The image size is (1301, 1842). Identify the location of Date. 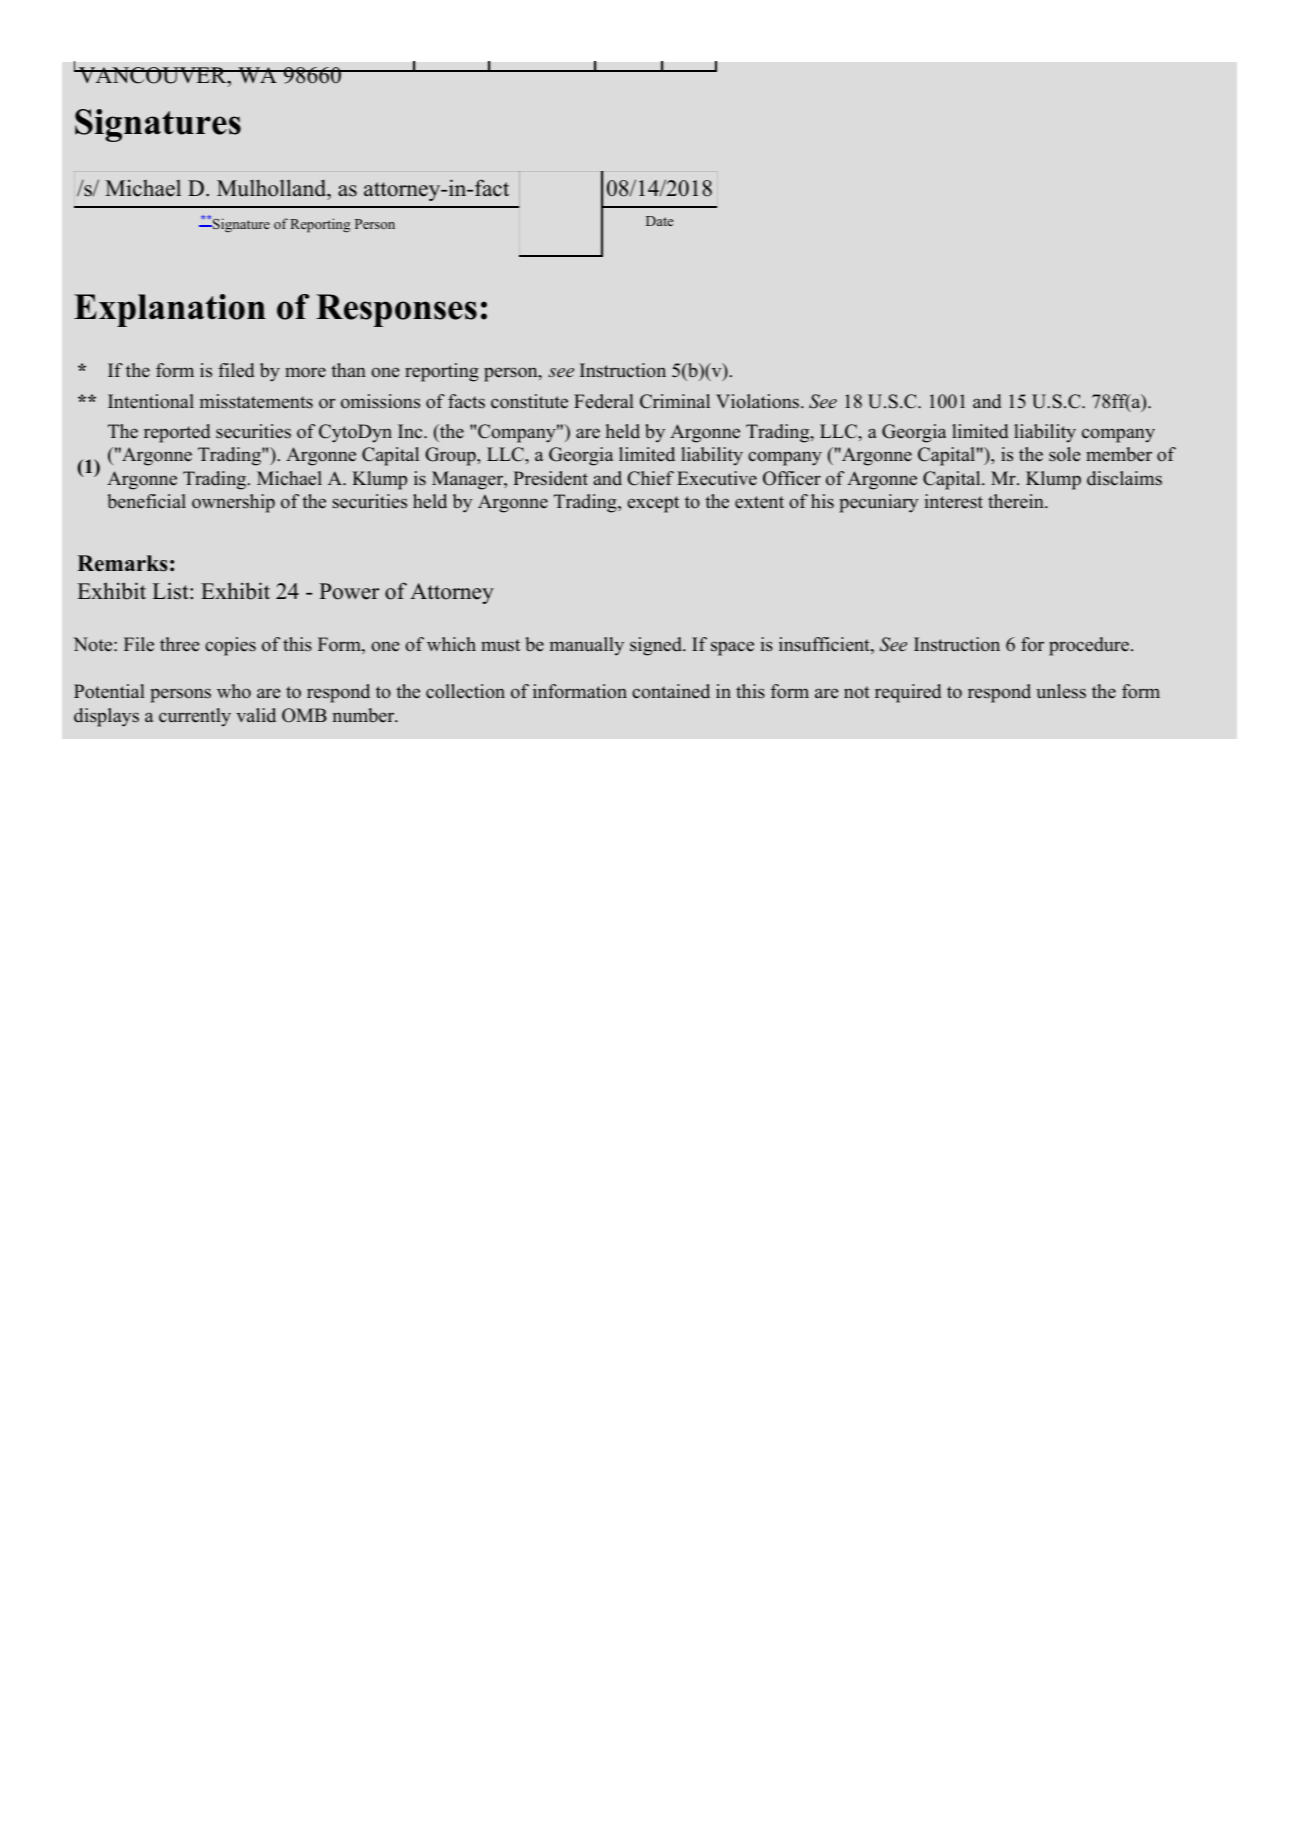
(659, 221).
